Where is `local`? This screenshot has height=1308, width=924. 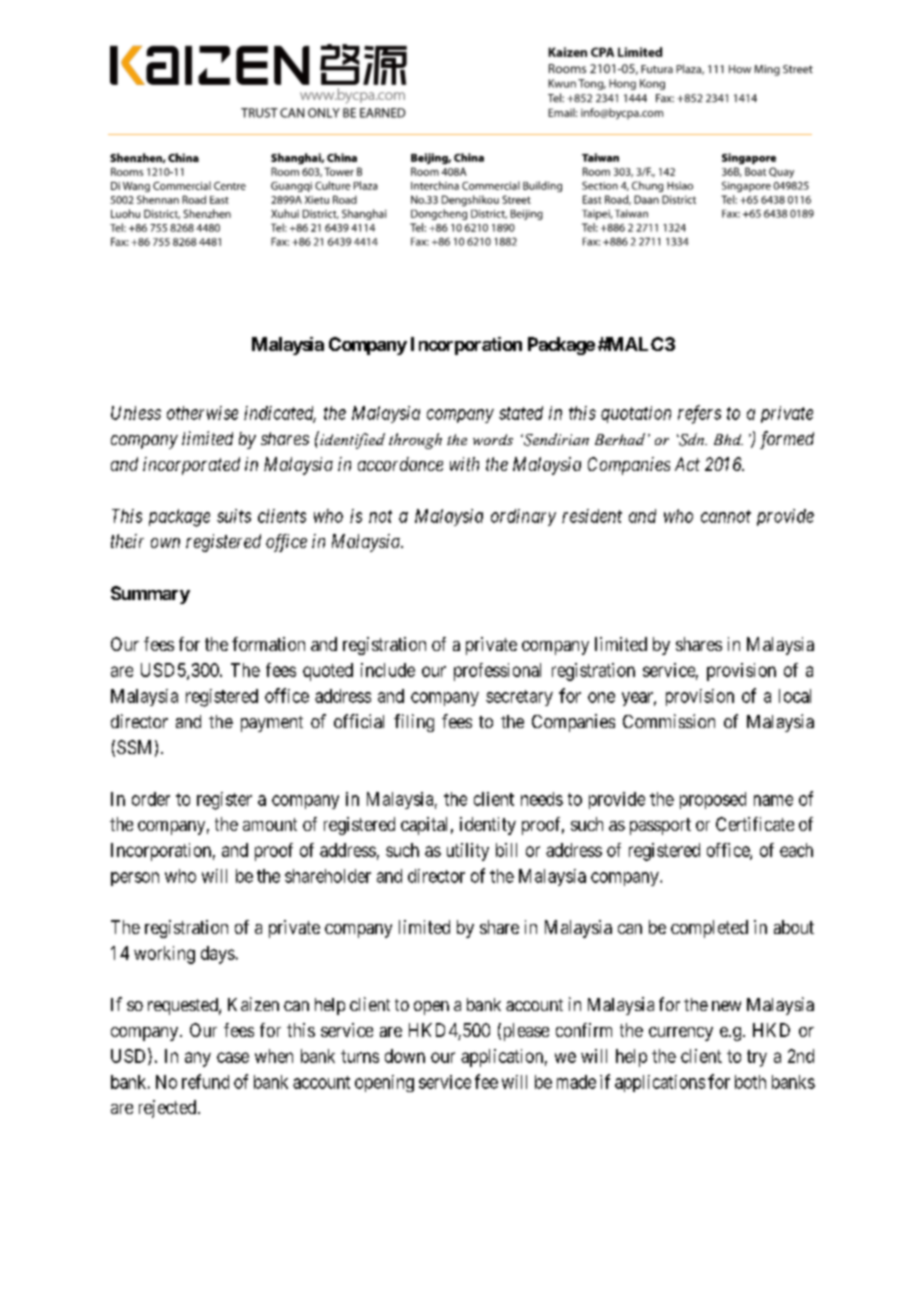
local is located at coordinates (795, 696).
